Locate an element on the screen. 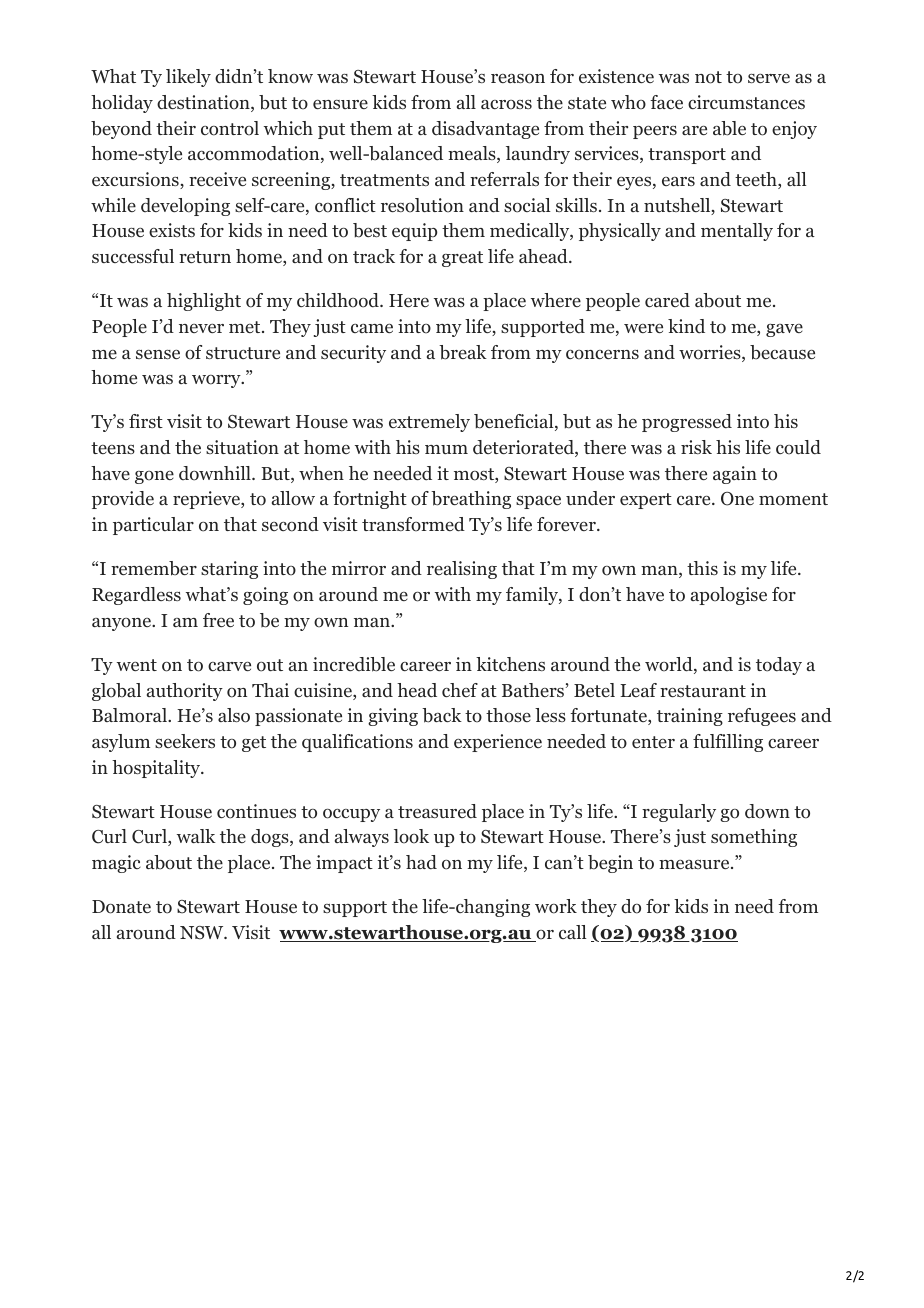 Image resolution: width=924 pixels, height=1308 pixels. highlight is located at coordinates (204, 302).
